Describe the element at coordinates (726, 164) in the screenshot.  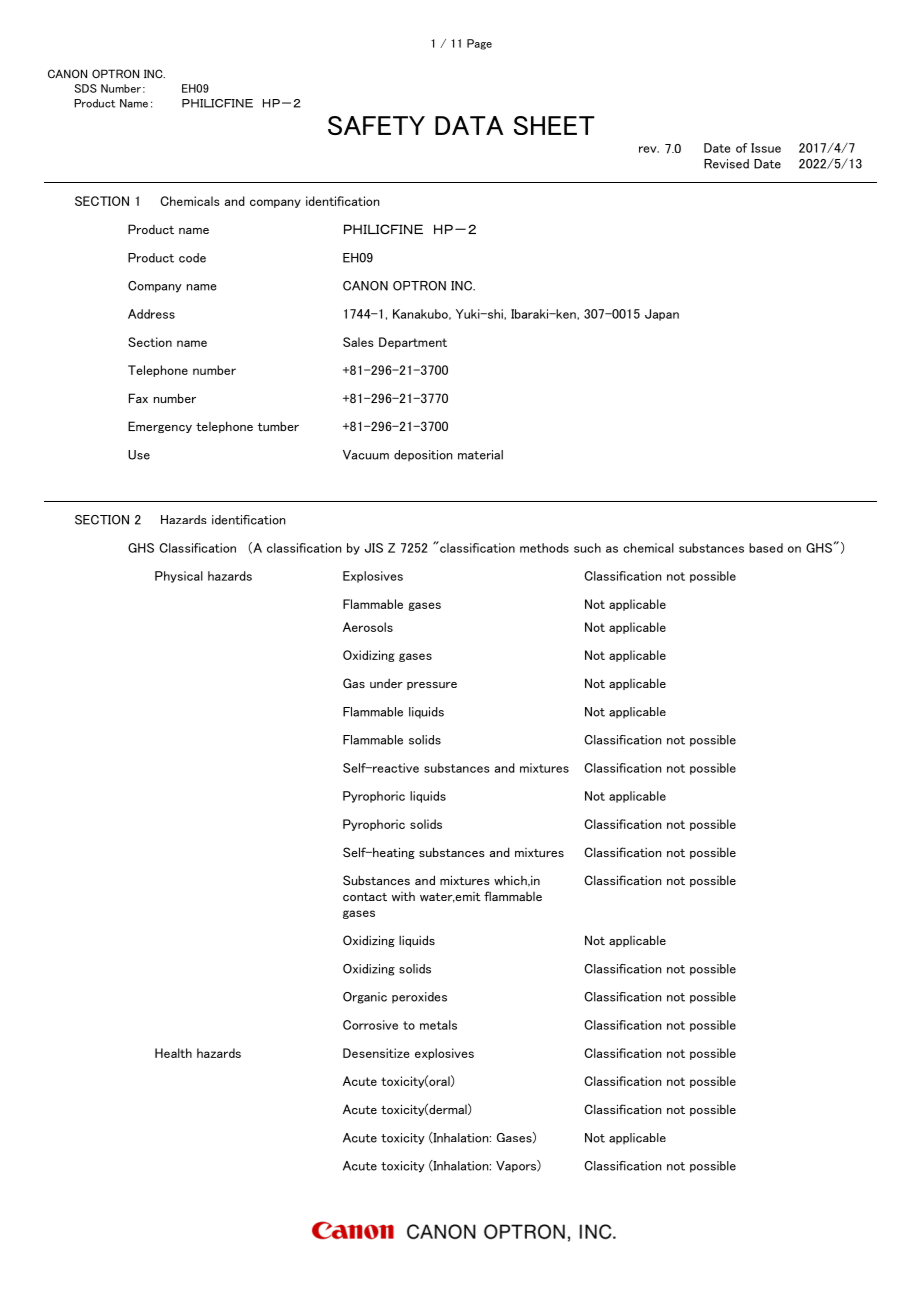
I see `Revised` at that location.
